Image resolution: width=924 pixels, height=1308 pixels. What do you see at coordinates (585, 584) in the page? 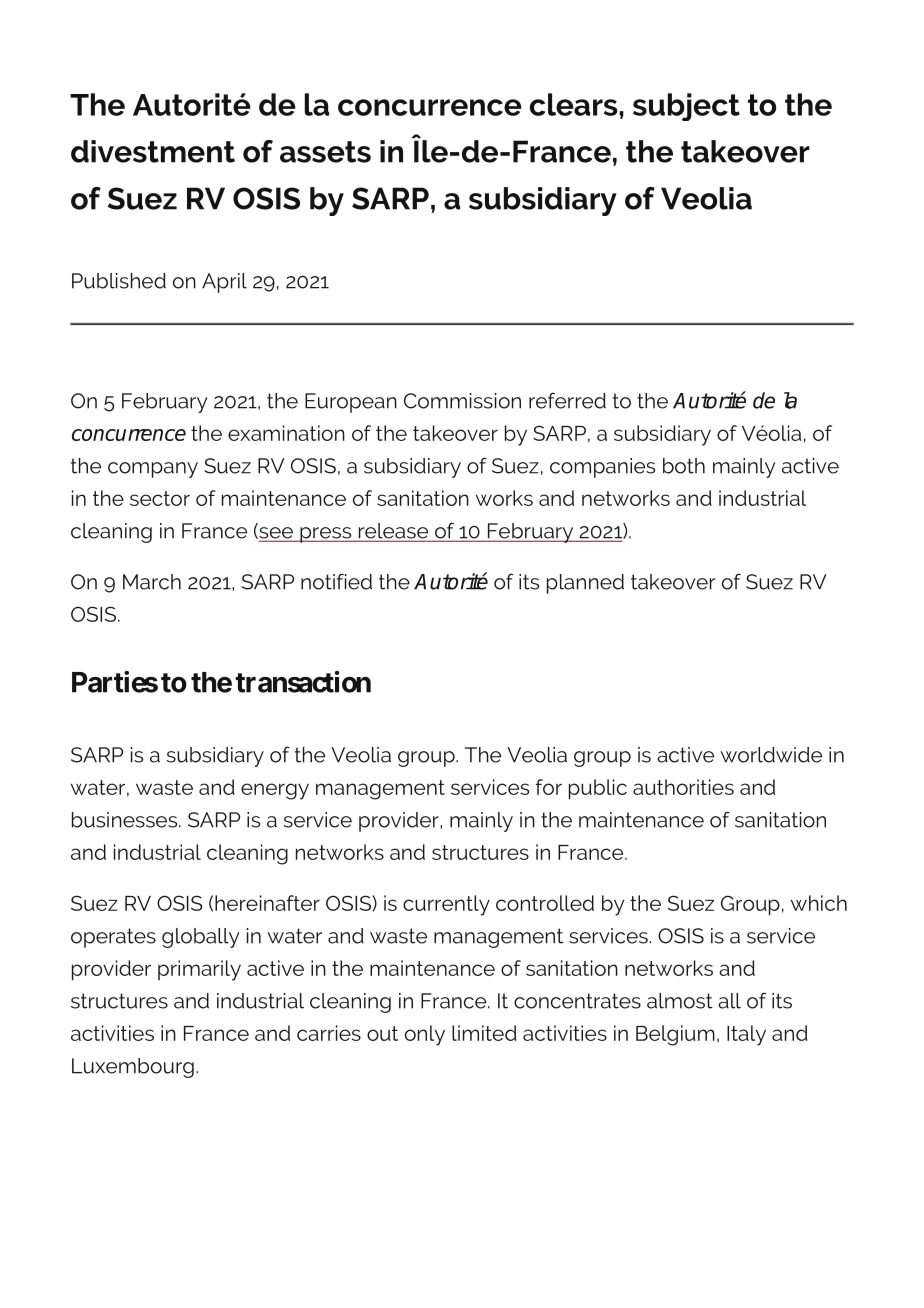
I see `planned` at bounding box center [585, 584].
